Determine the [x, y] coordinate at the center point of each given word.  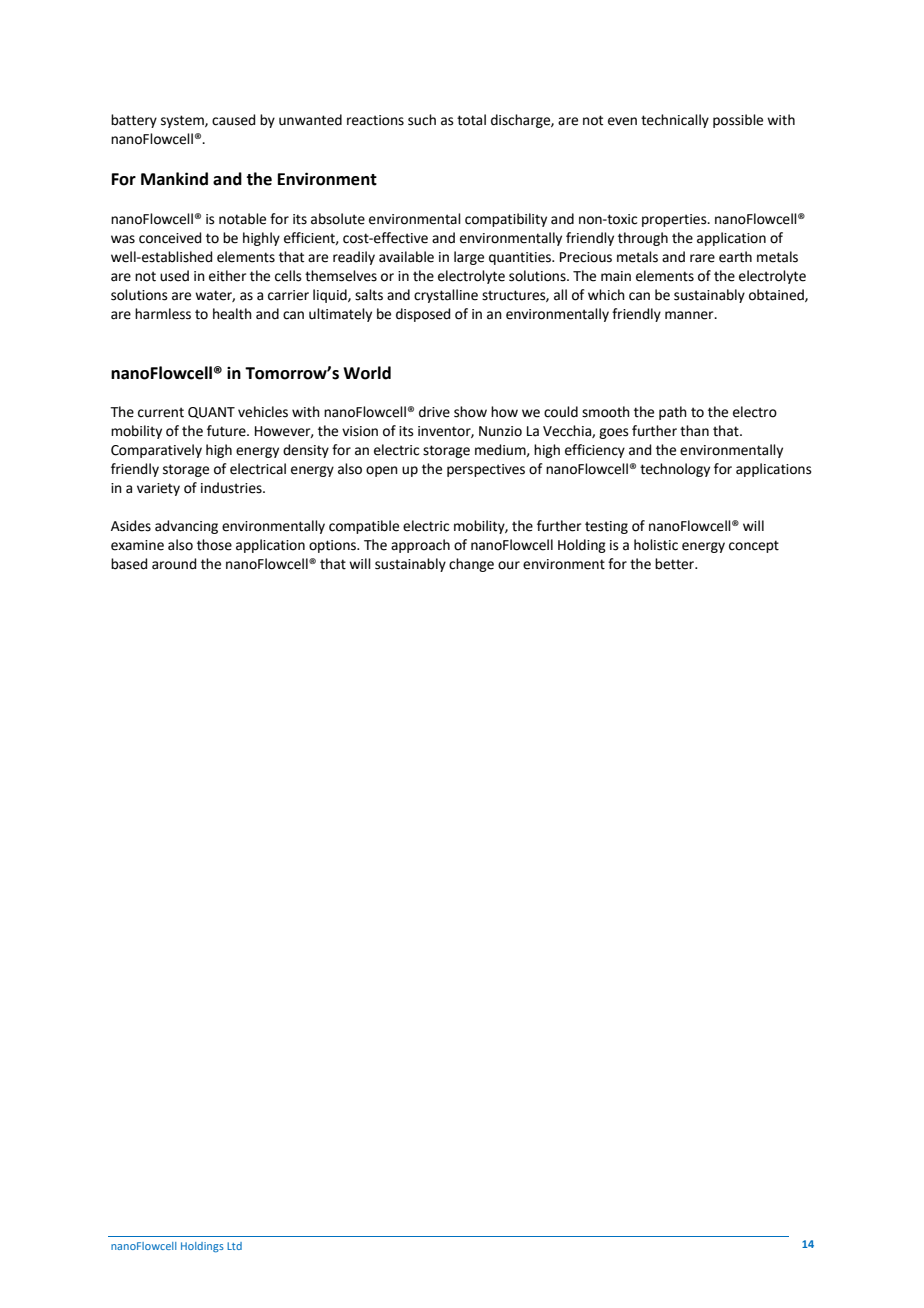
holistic [656, 545]
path [673, 413]
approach [420, 546]
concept [754, 546]
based [129, 564]
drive [434, 412]
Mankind [174, 179]
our [509, 565]
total [471, 120]
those [214, 545]
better [676, 564]
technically [675, 121]
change [471, 565]
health [232, 314]
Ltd [234, 1246]
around [174, 564]
